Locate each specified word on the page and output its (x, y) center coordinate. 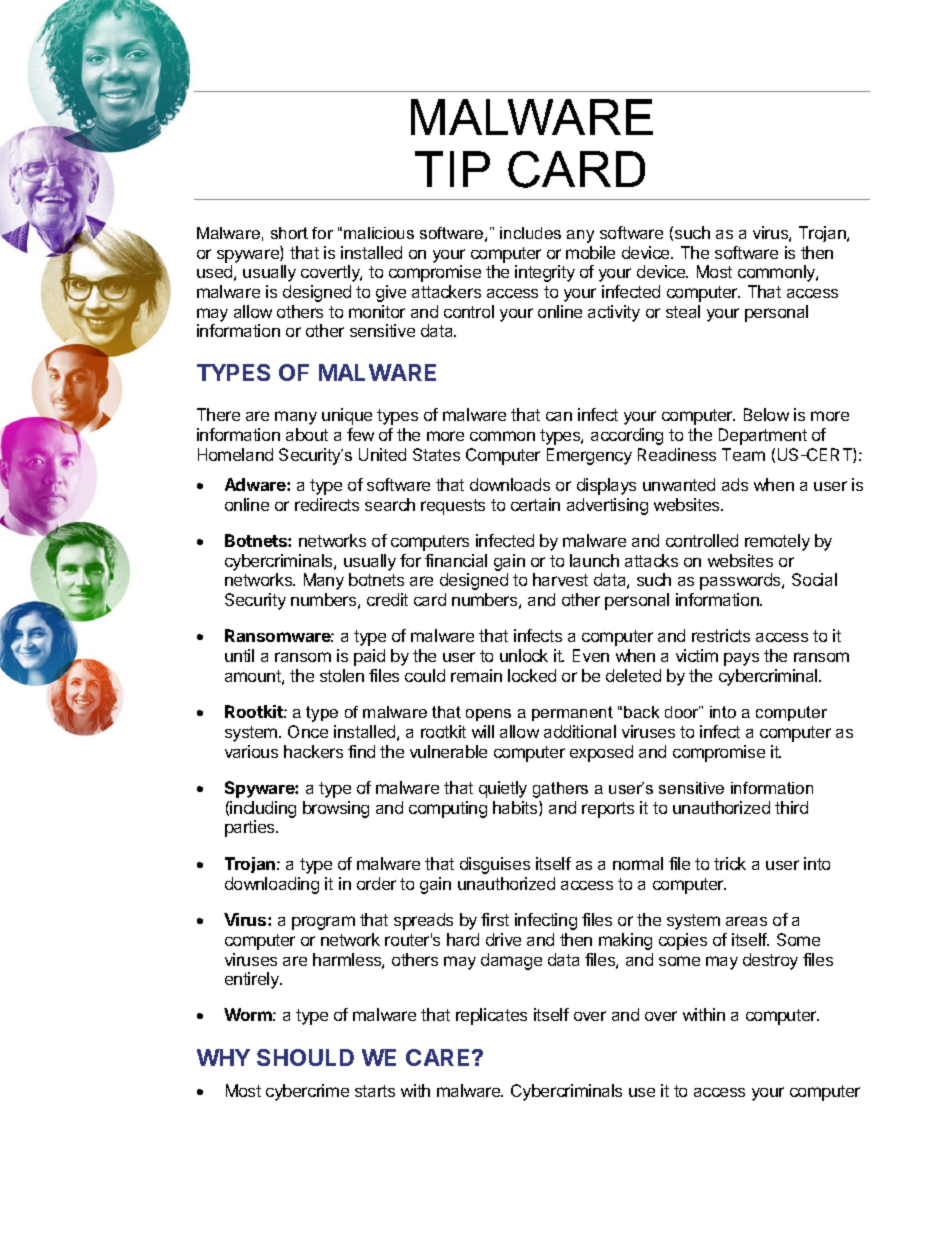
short (289, 233)
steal (683, 311)
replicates (491, 1016)
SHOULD (305, 1057)
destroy (770, 961)
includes (530, 233)
